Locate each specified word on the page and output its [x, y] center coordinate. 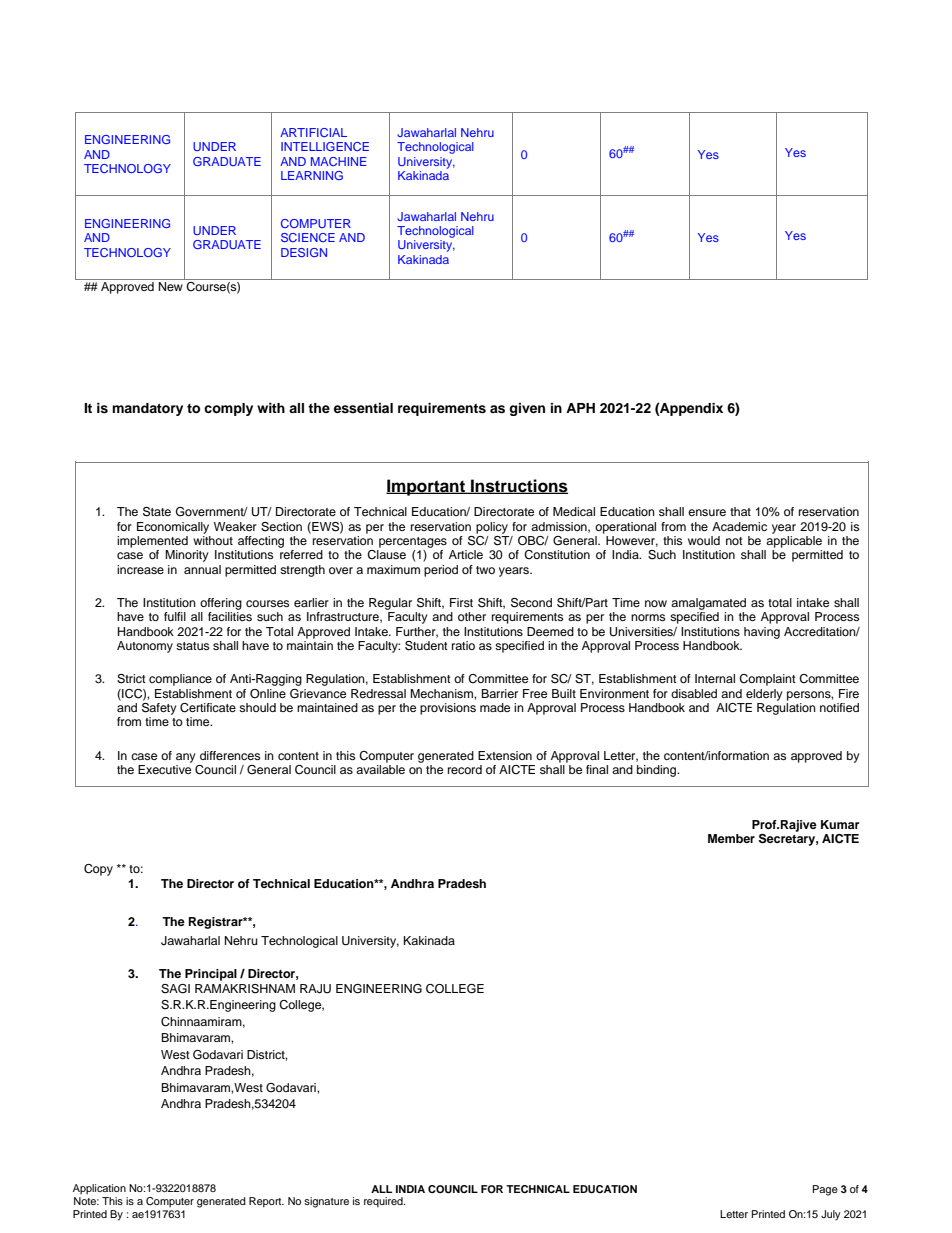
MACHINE [339, 161]
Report [266, 1202]
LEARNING [312, 175]
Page [825, 1190]
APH [580, 408]
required [384, 1202]
